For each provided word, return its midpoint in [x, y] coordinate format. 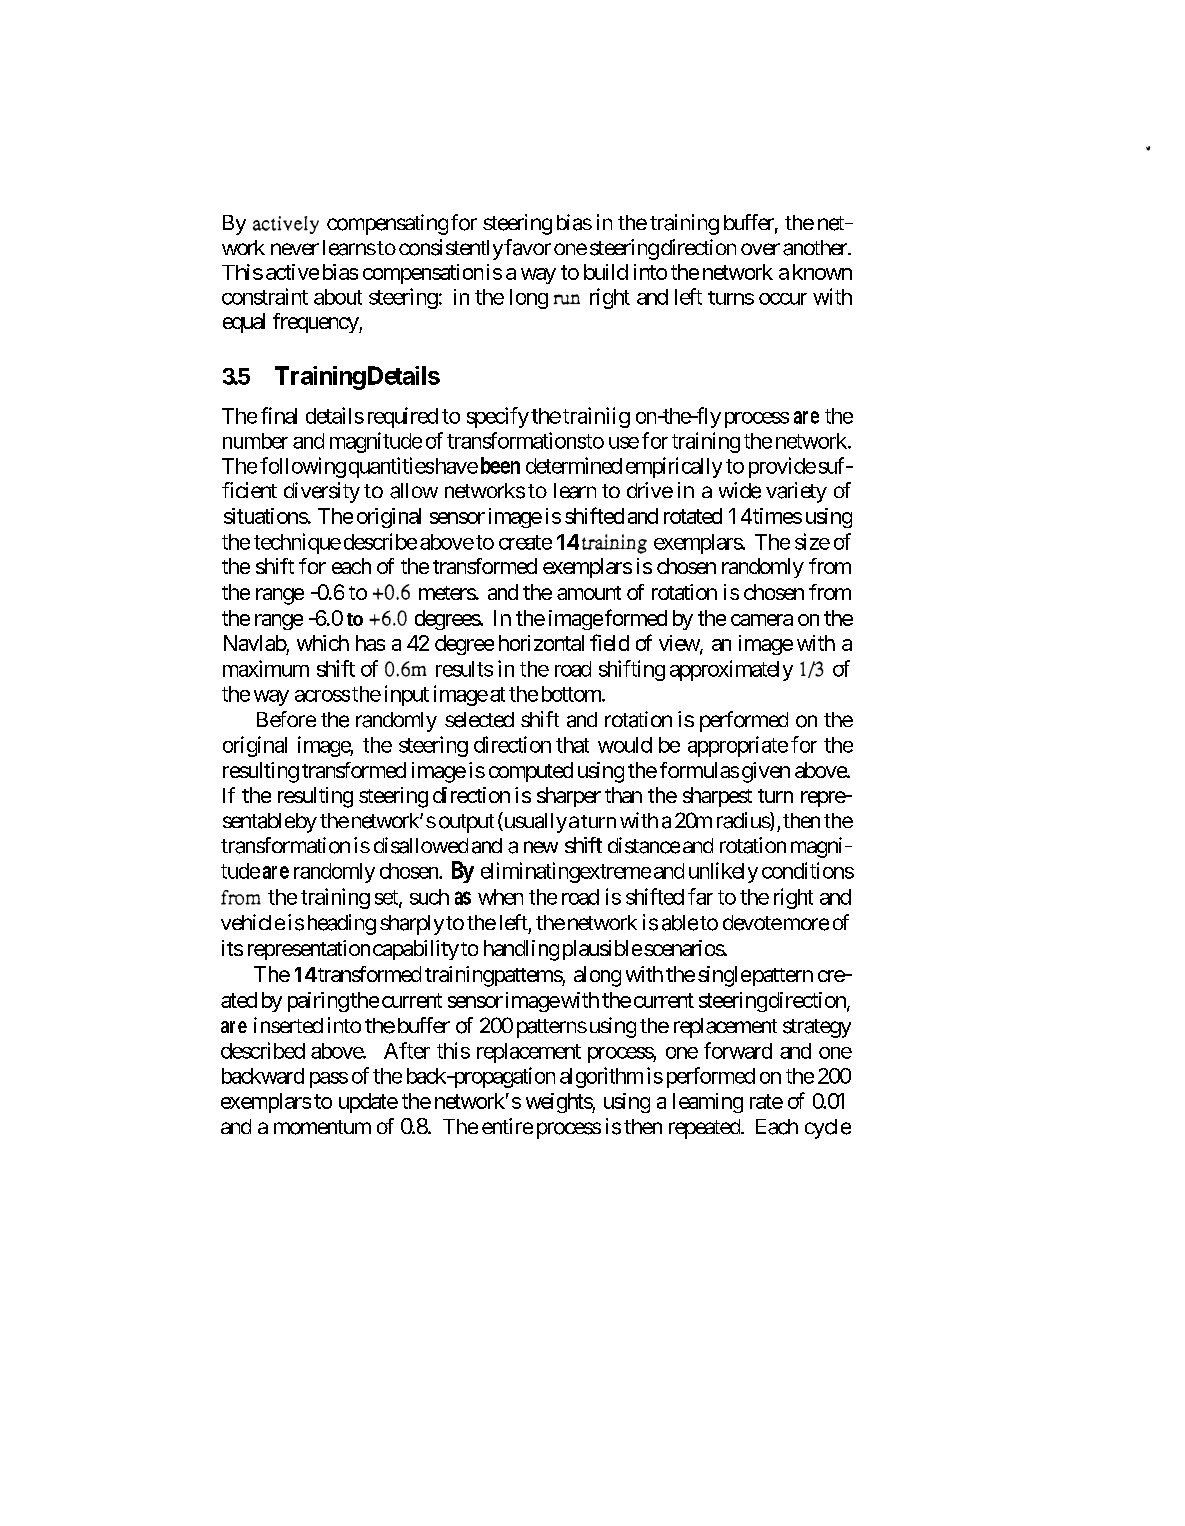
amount [589, 593]
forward [738, 1050]
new [541, 847]
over [760, 249]
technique [297, 543]
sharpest [717, 797]
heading [342, 924]
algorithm [601, 1077]
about [338, 297]
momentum [322, 1127]
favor [527, 247]
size [812, 541]
